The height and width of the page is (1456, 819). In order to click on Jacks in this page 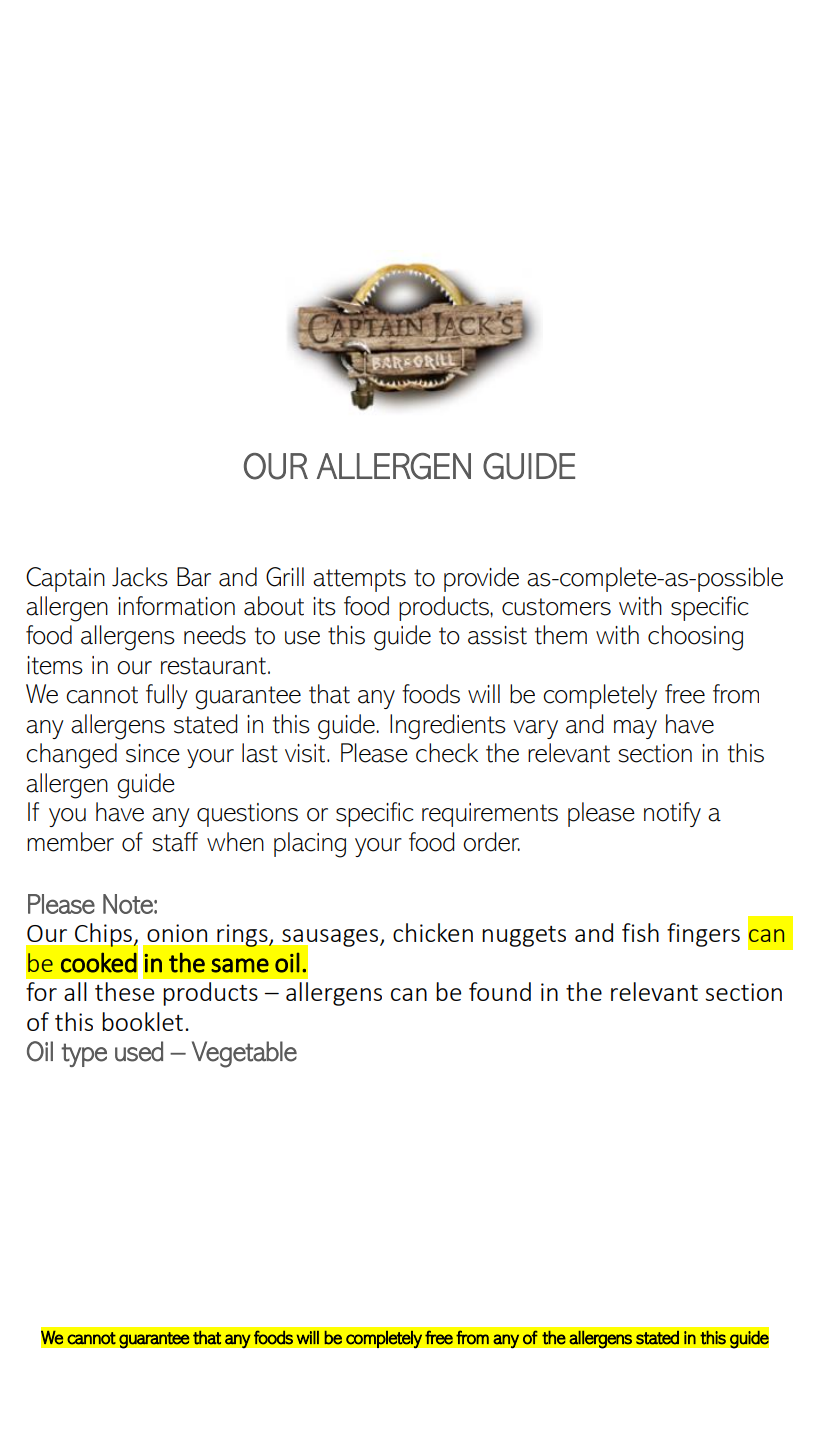, I will do `click(140, 577)`.
